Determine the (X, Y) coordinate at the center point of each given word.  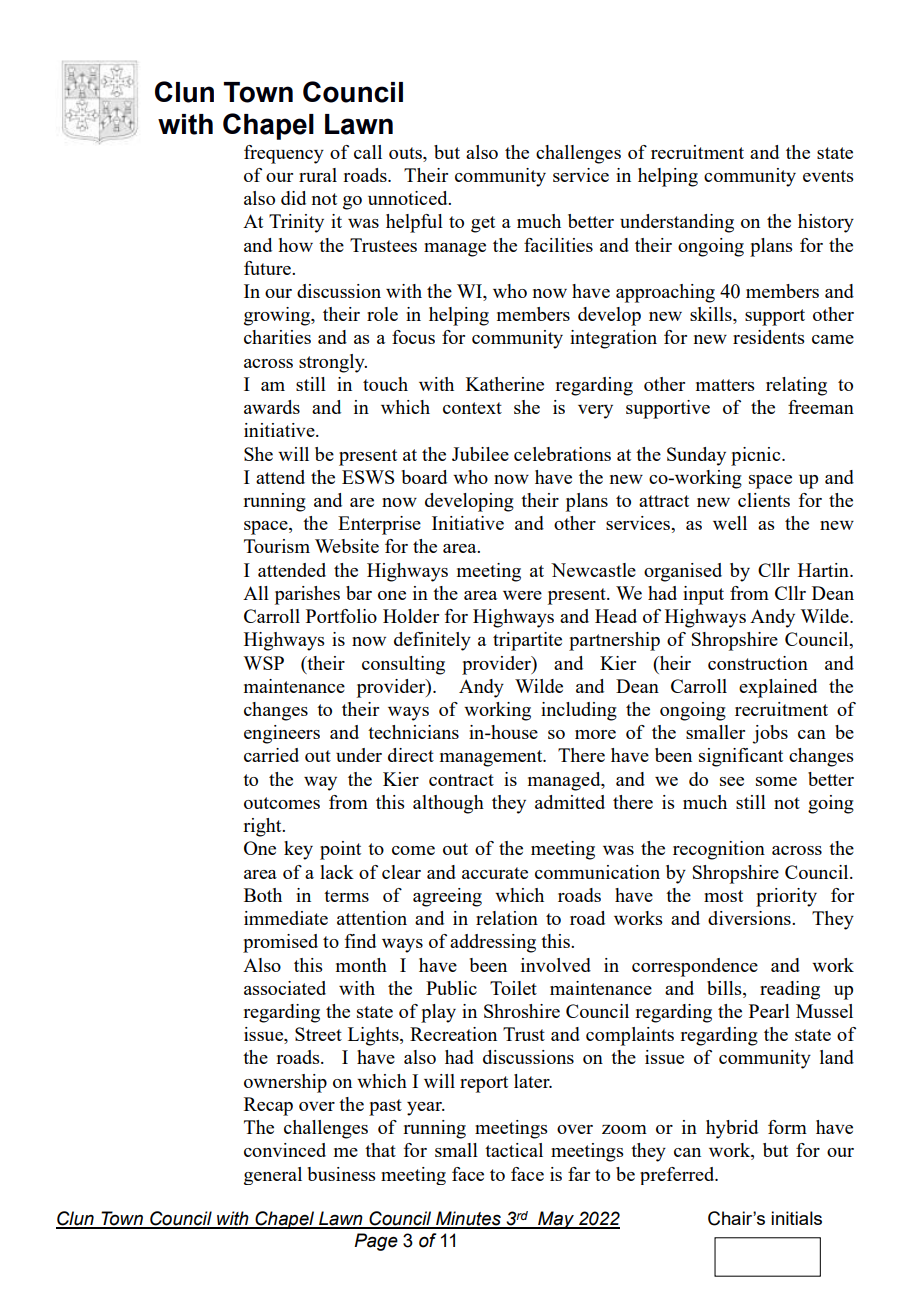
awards (272, 407)
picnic (757, 456)
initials (796, 1218)
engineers (282, 734)
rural (318, 175)
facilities (558, 245)
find (360, 941)
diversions (750, 918)
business (342, 1174)
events (828, 176)
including (579, 711)
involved (556, 965)
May (556, 1220)
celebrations (562, 454)
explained (778, 688)
